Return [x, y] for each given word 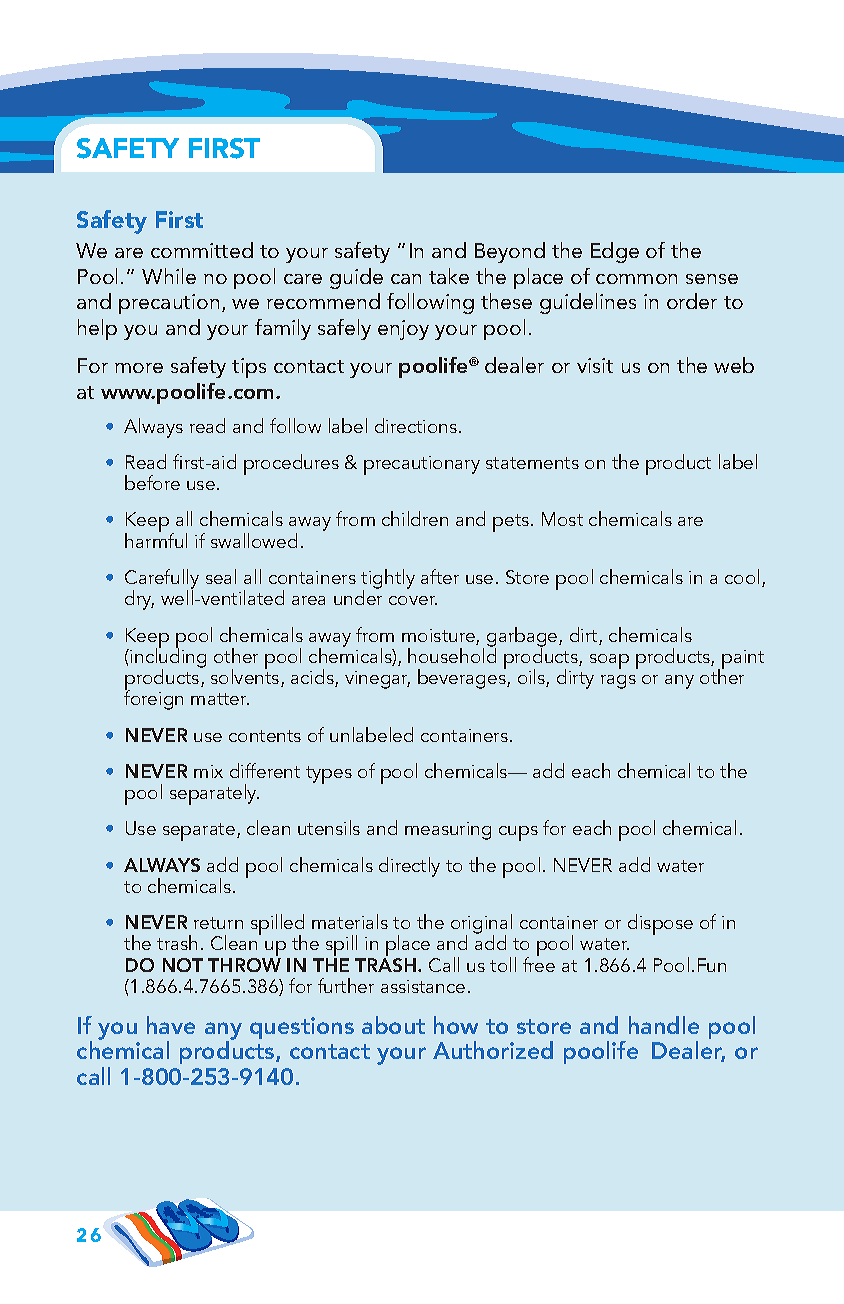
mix [208, 771]
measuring [448, 831]
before [152, 482]
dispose [660, 924]
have [171, 1025]
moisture [439, 637]
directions [417, 425]
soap [609, 661]
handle [664, 1025]
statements [532, 463]
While [169, 276]
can [406, 279]
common [636, 279]
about [393, 1025]
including [168, 658]
